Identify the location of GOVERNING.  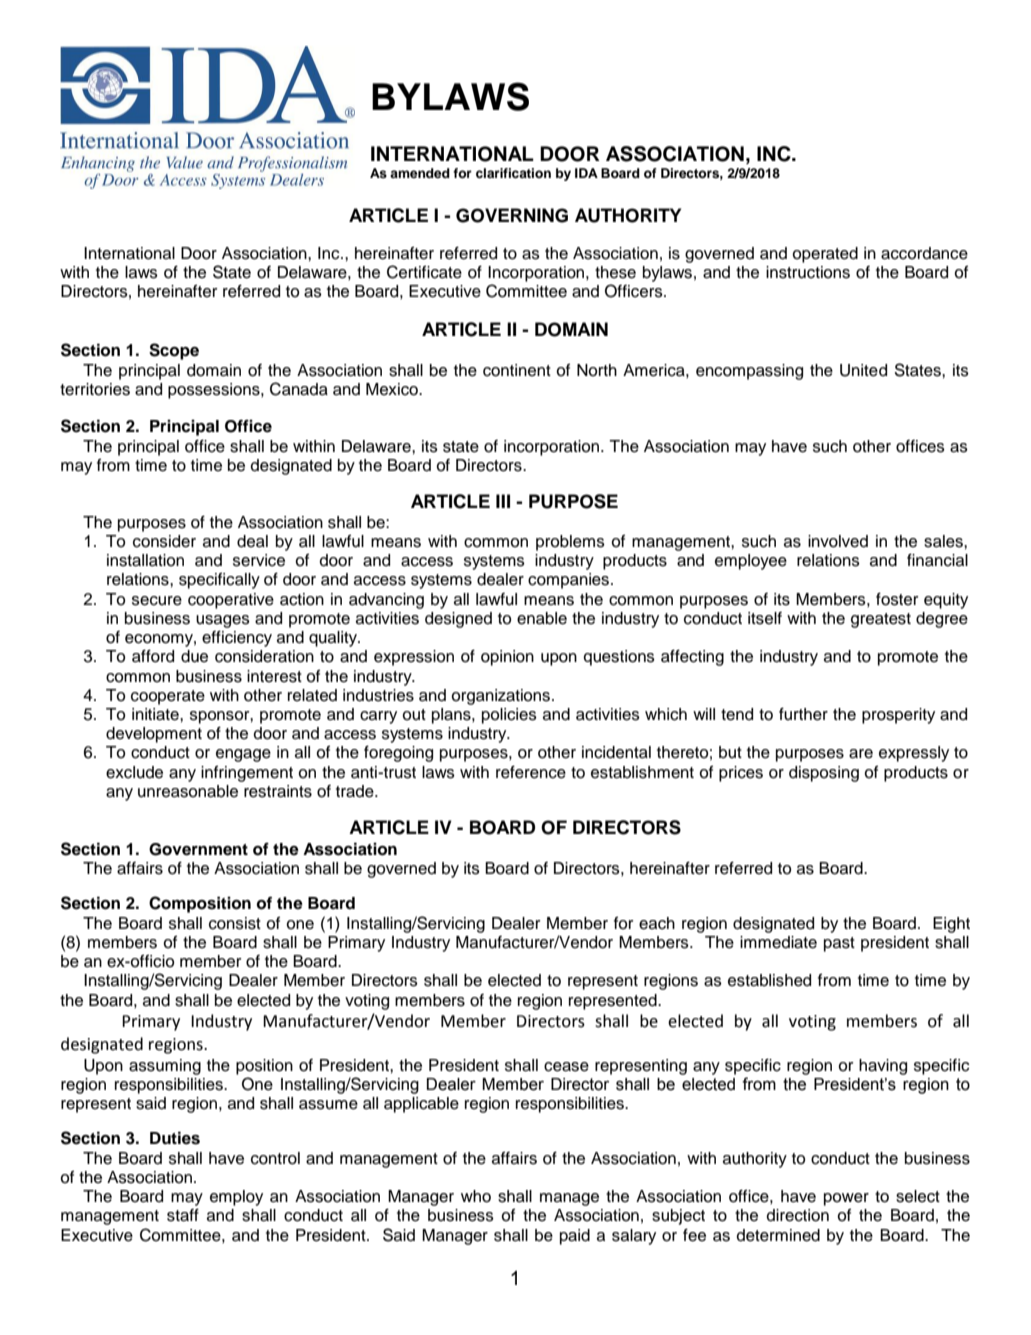
(512, 215).
